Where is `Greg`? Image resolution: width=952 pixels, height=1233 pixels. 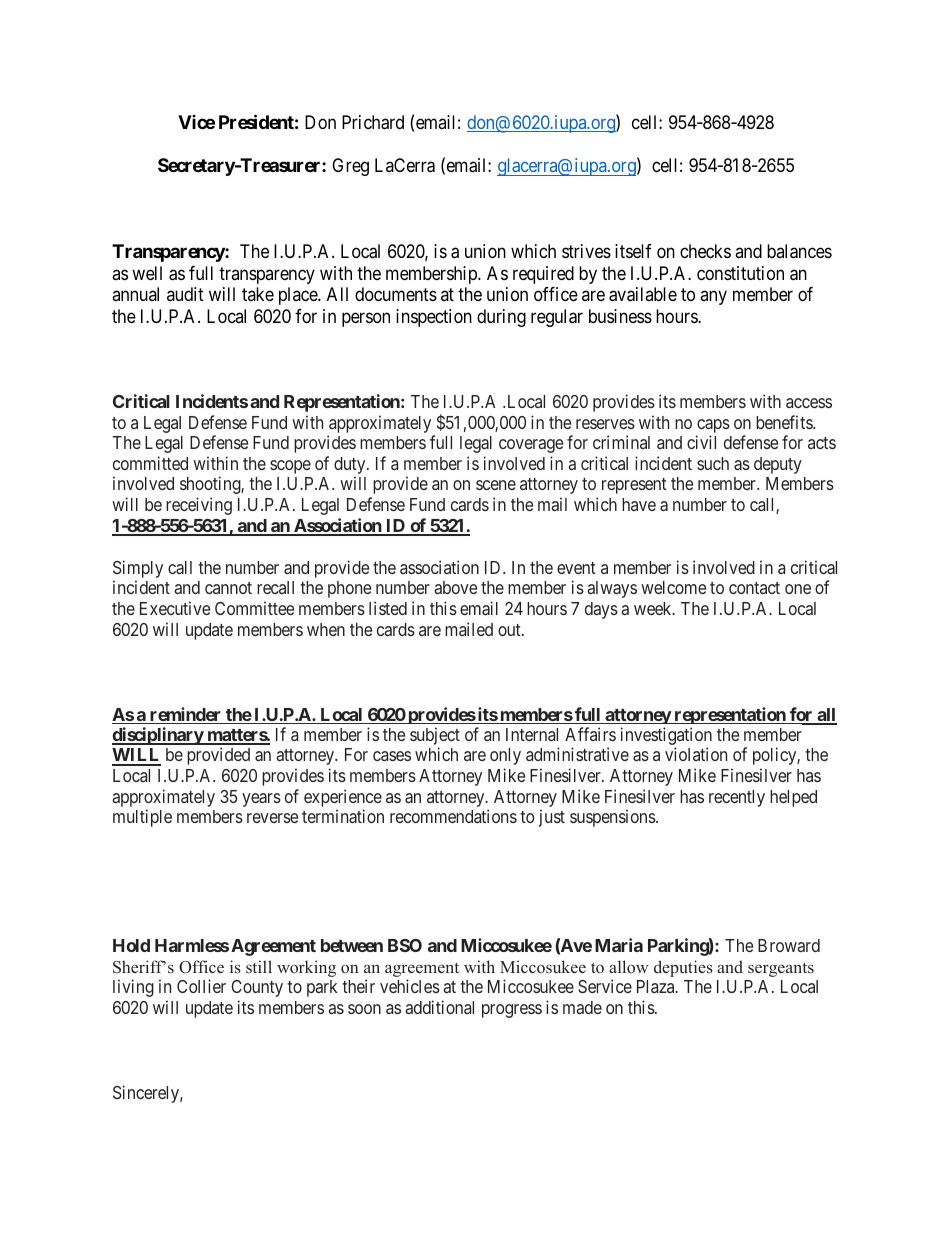
Greg is located at coordinates (350, 167).
